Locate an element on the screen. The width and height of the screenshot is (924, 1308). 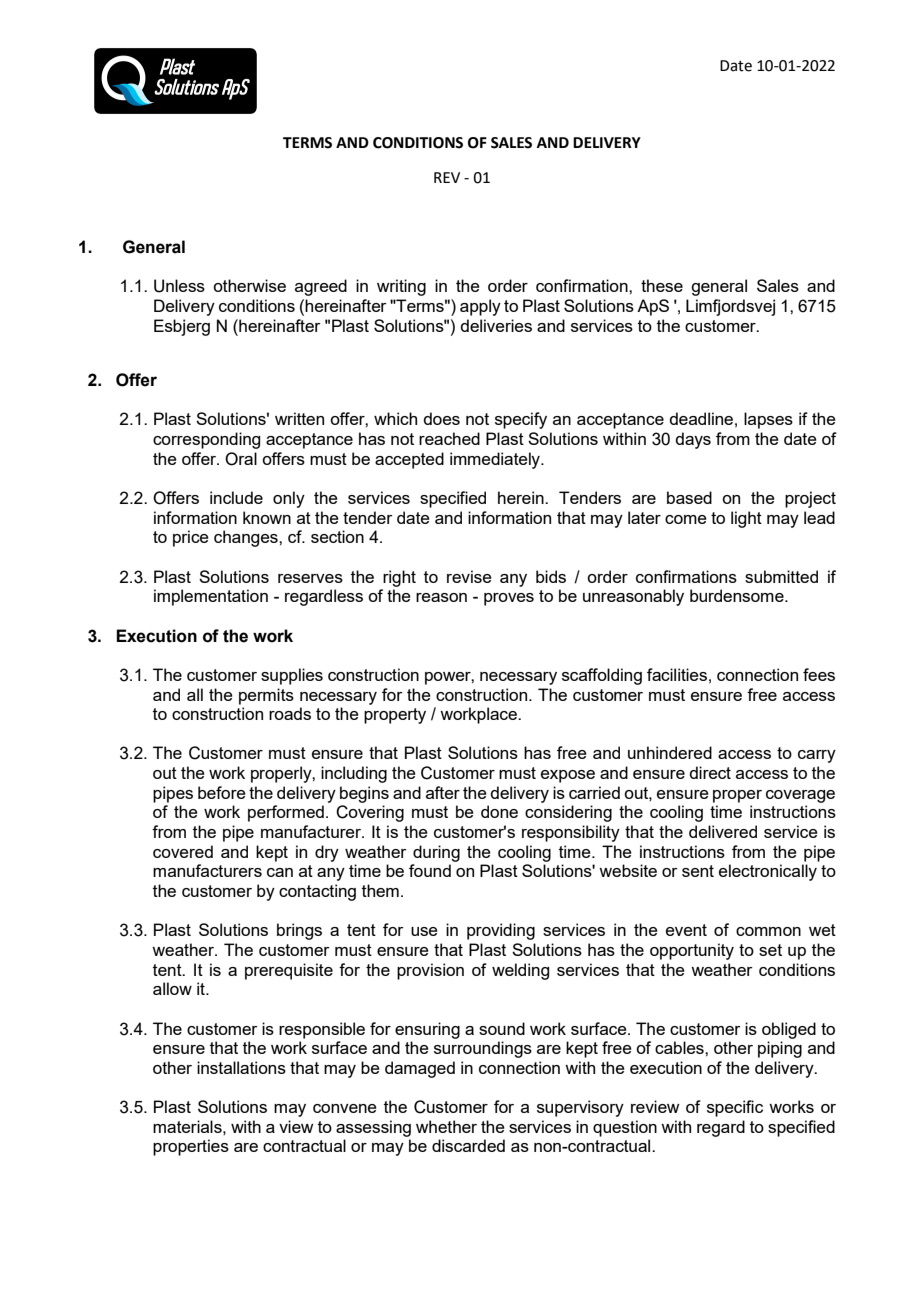
installations is located at coordinates (241, 1067).
